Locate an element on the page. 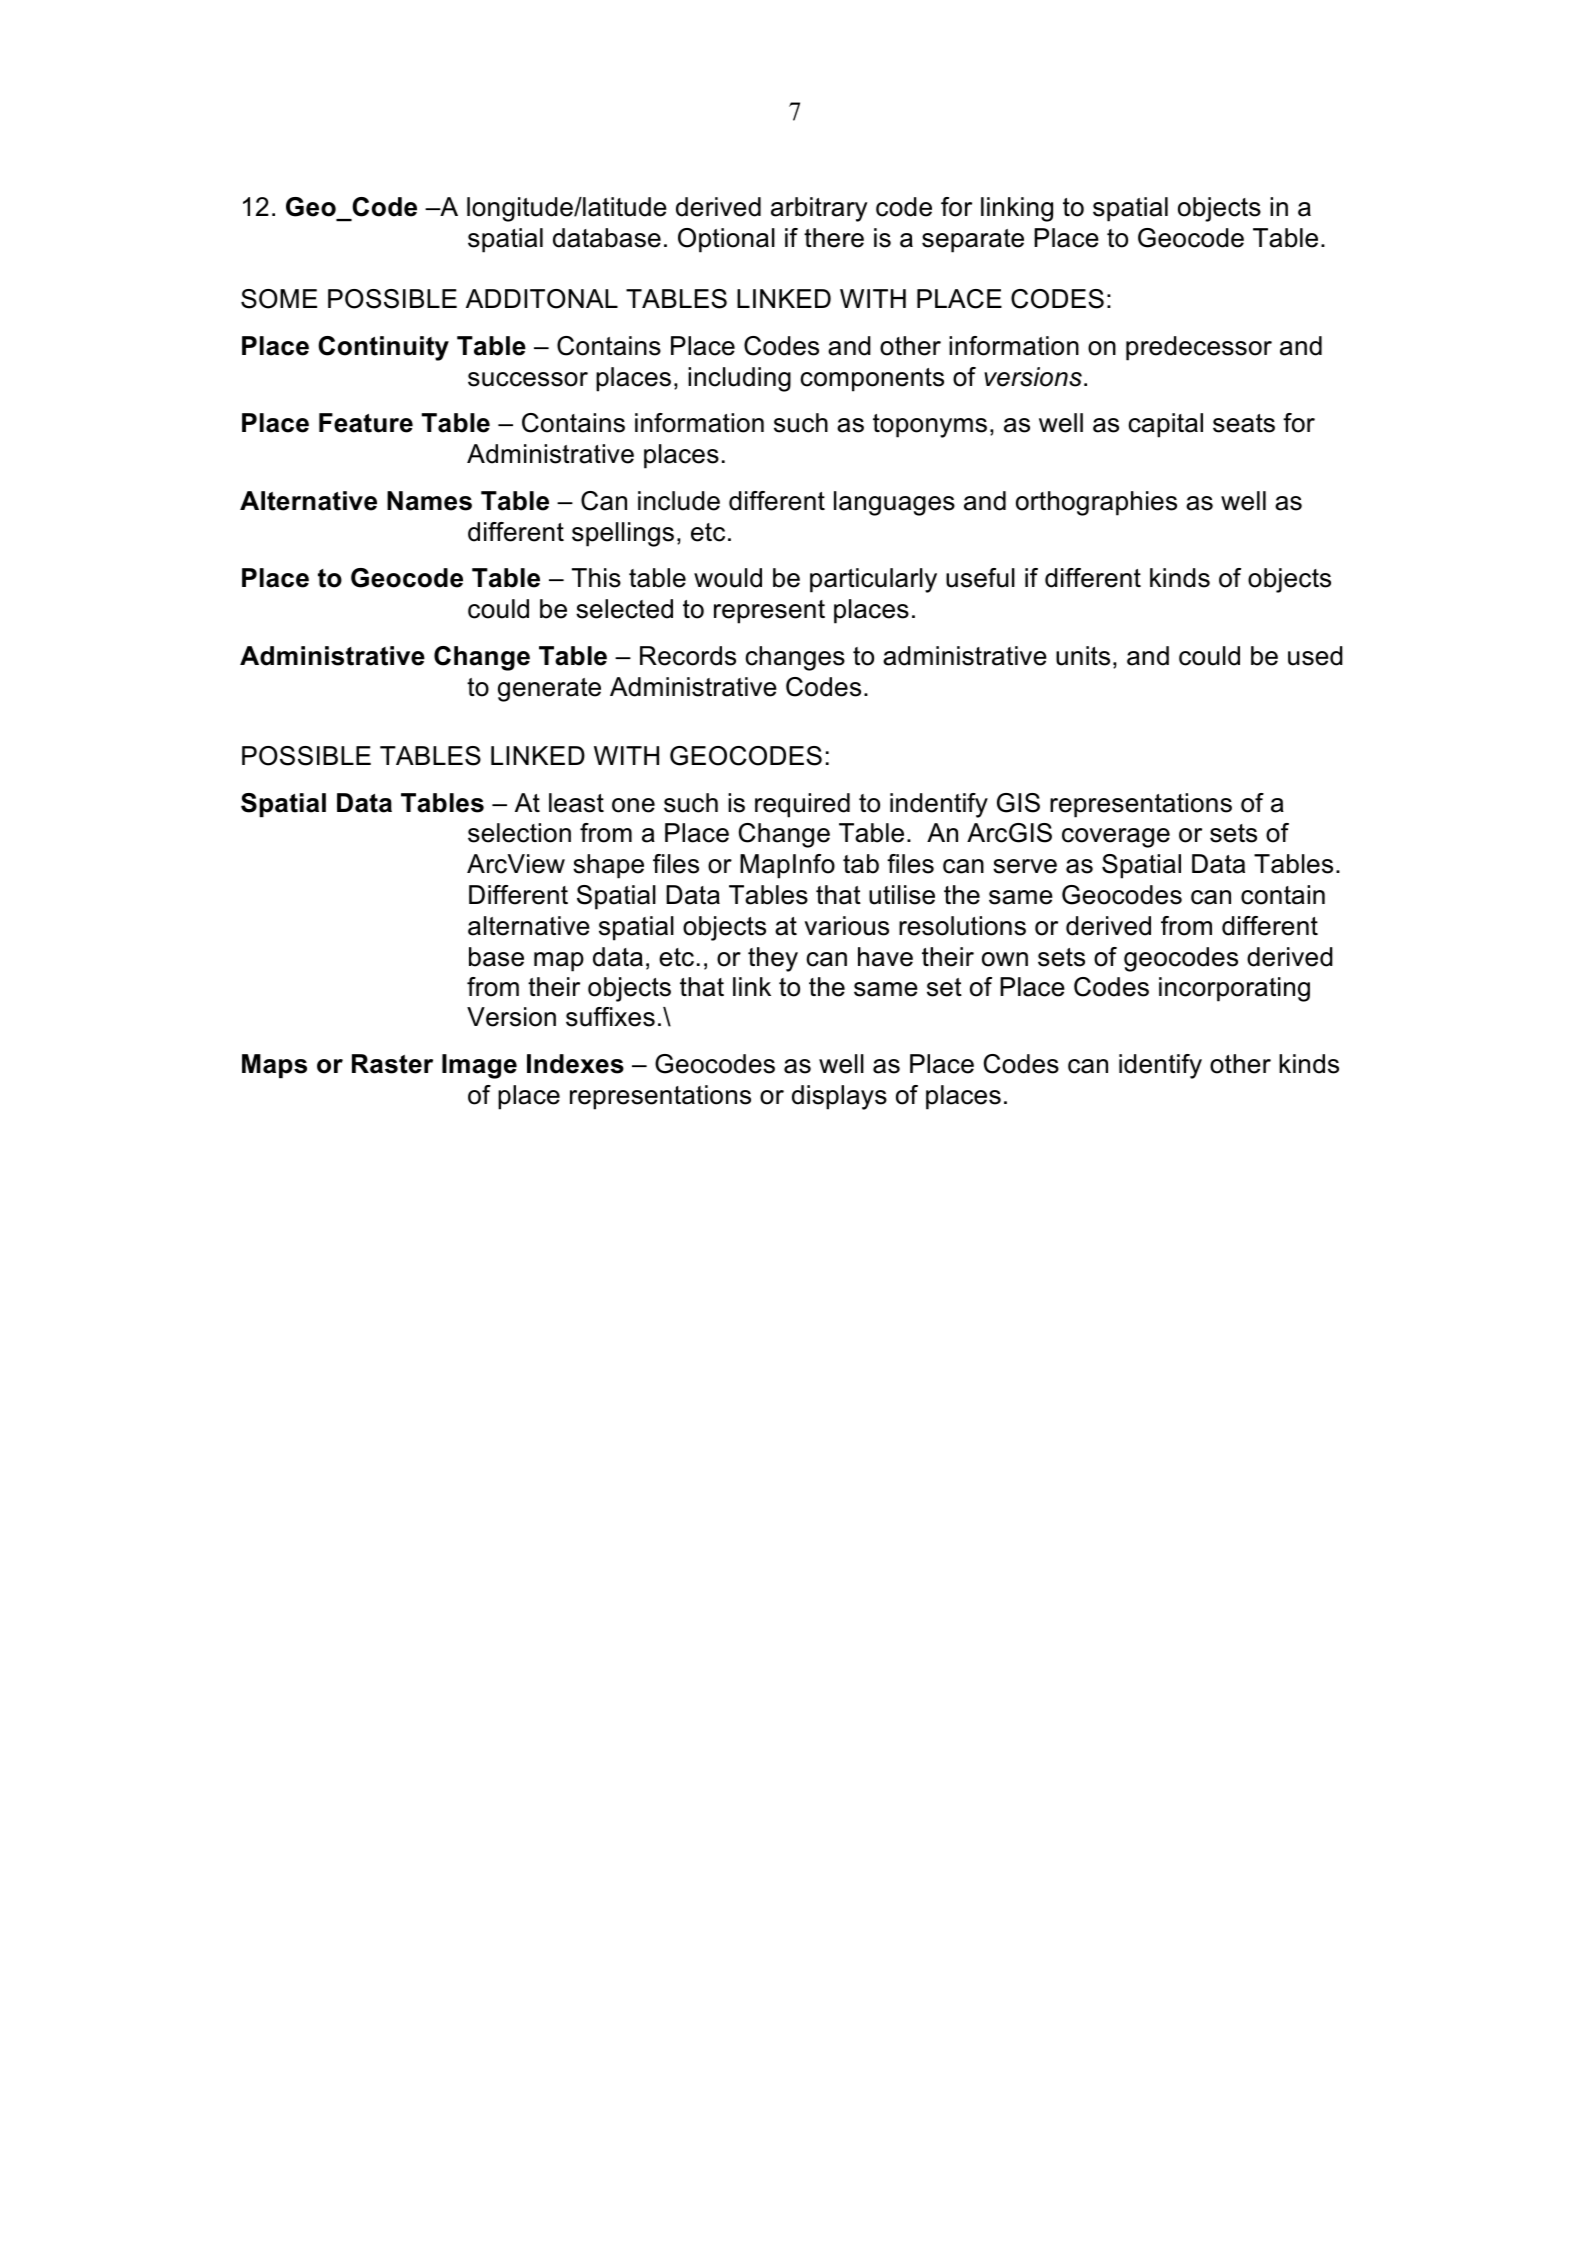 The height and width of the image is (2249, 1589). coverage is located at coordinates (1116, 838).
